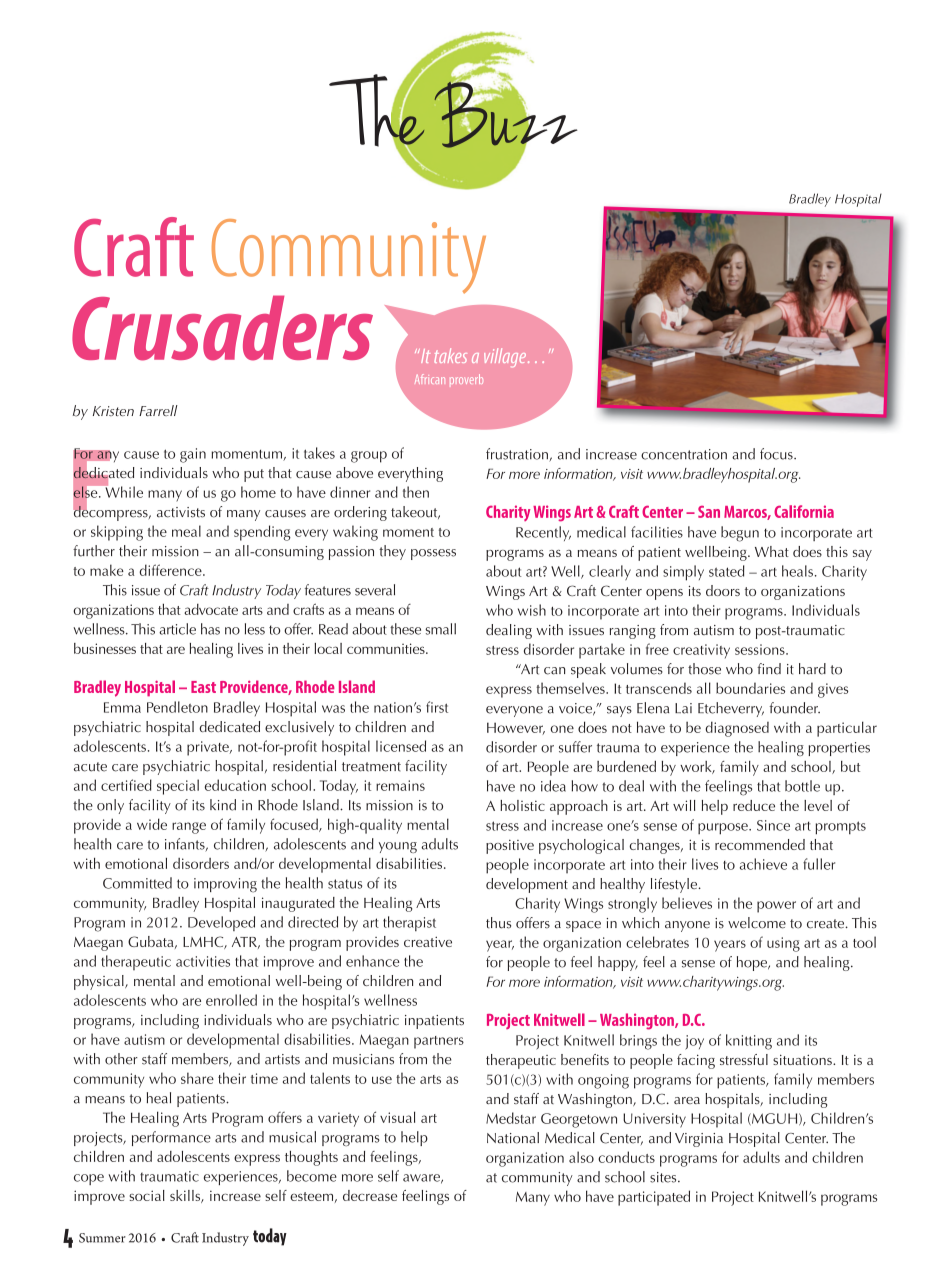 Image resolution: width=952 pixels, height=1275 pixels. Describe the element at coordinates (222, 328) in the document. I see `Crusaders` at that location.
